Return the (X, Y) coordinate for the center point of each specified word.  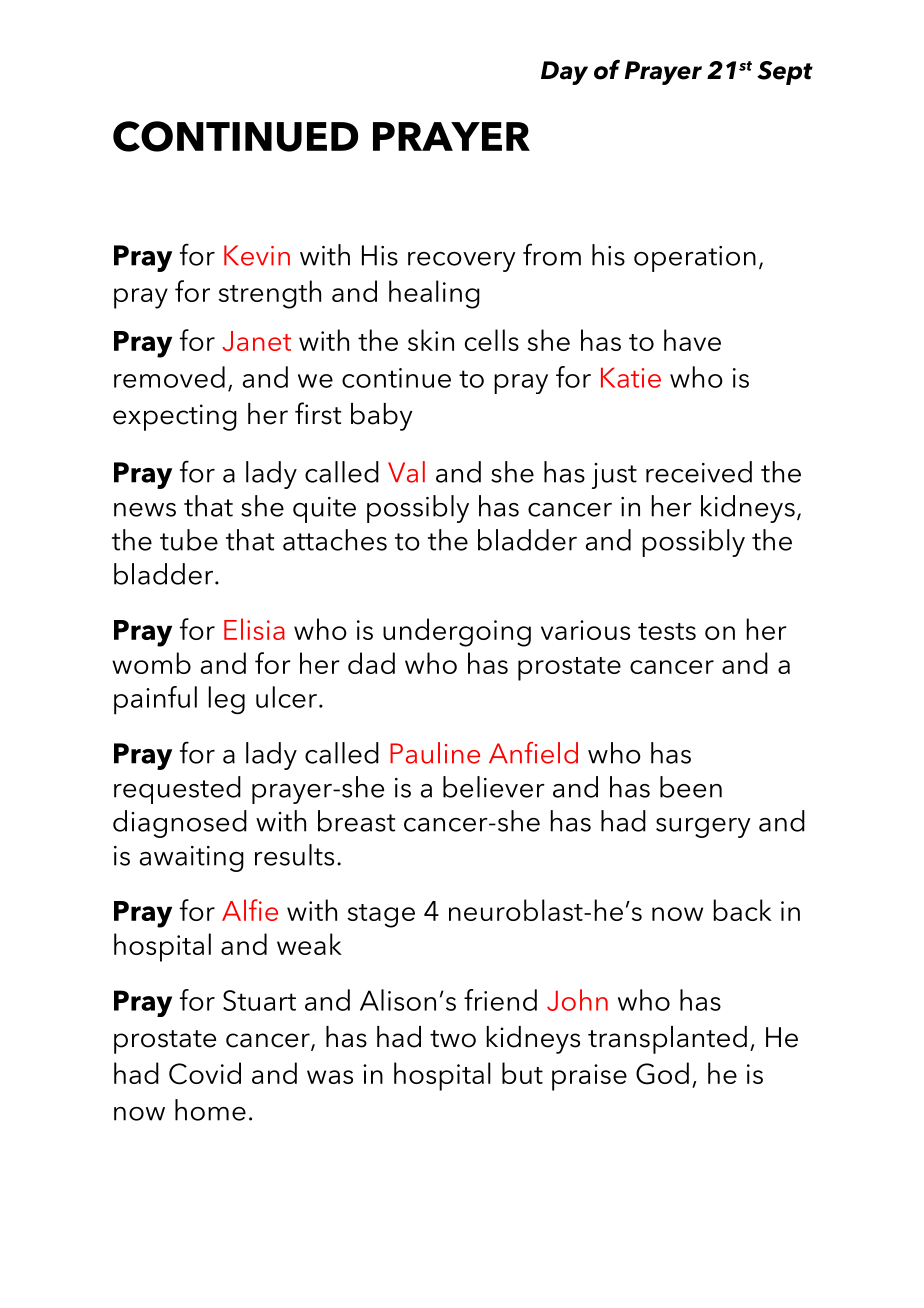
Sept (785, 73)
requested (177, 790)
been (691, 787)
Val (406, 472)
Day (564, 73)
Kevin (257, 255)
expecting (175, 417)
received (699, 472)
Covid (205, 1073)
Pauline (435, 753)
